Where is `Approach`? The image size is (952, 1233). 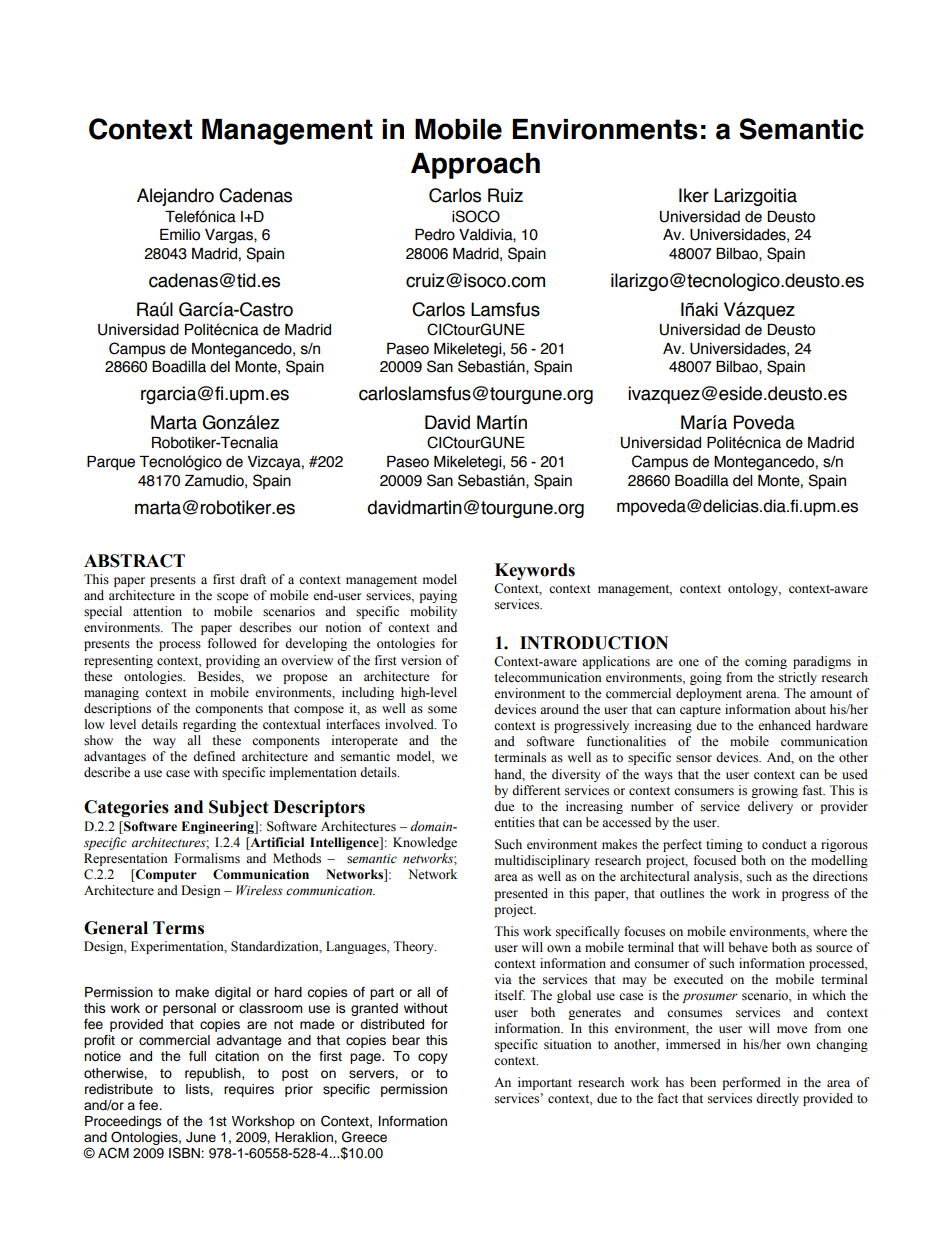 Approach is located at coordinates (475, 166).
